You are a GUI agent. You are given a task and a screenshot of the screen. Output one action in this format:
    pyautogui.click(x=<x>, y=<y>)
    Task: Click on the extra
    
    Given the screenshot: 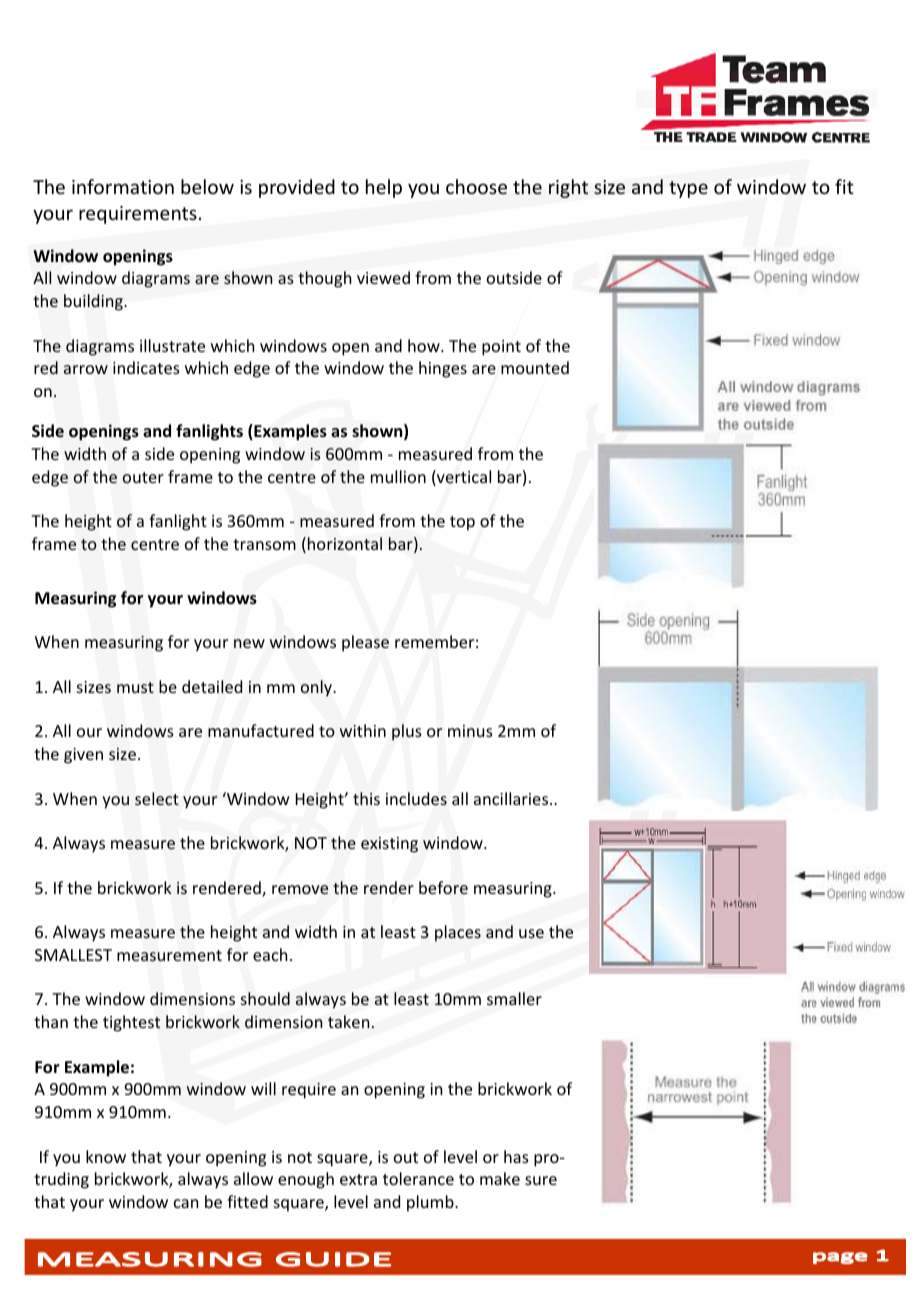 What is the action you would take?
    pyautogui.click(x=358, y=1179)
